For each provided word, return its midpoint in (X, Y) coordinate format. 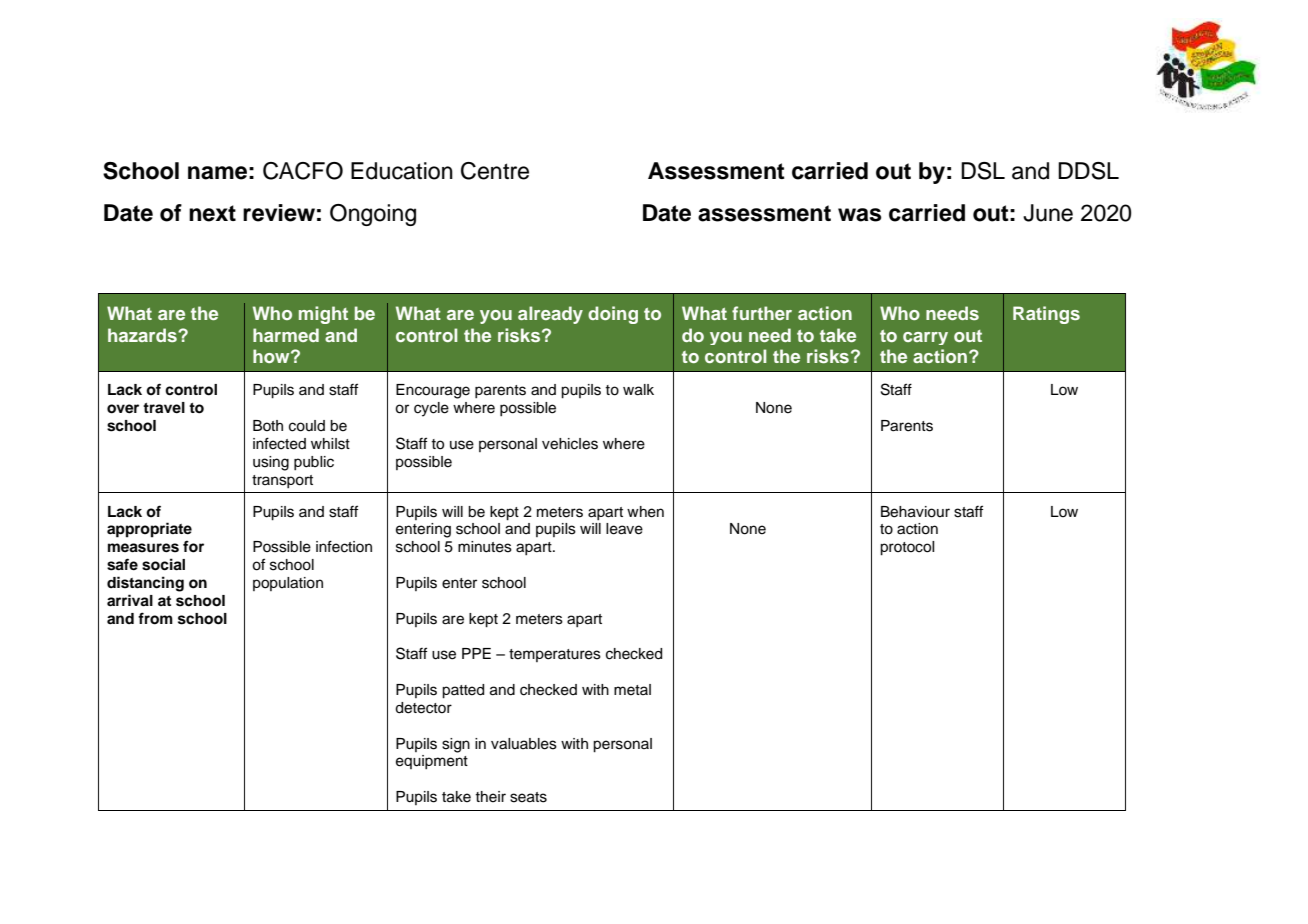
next (212, 213)
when (645, 512)
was (859, 215)
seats (528, 797)
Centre (495, 171)
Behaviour (915, 512)
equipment (432, 762)
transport (282, 481)
